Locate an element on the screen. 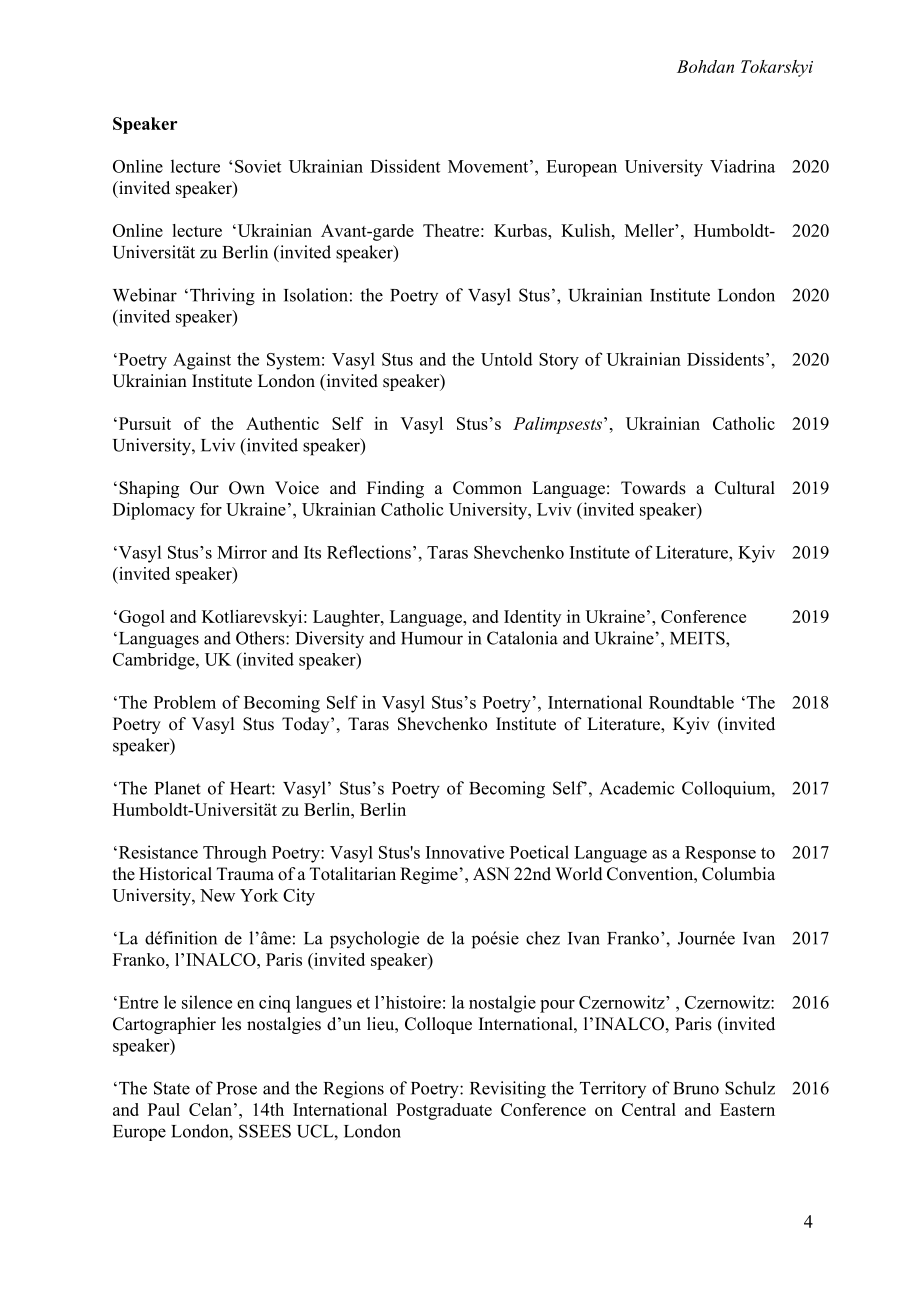 The height and width of the screenshot is (1308, 924). Common is located at coordinates (487, 488).
